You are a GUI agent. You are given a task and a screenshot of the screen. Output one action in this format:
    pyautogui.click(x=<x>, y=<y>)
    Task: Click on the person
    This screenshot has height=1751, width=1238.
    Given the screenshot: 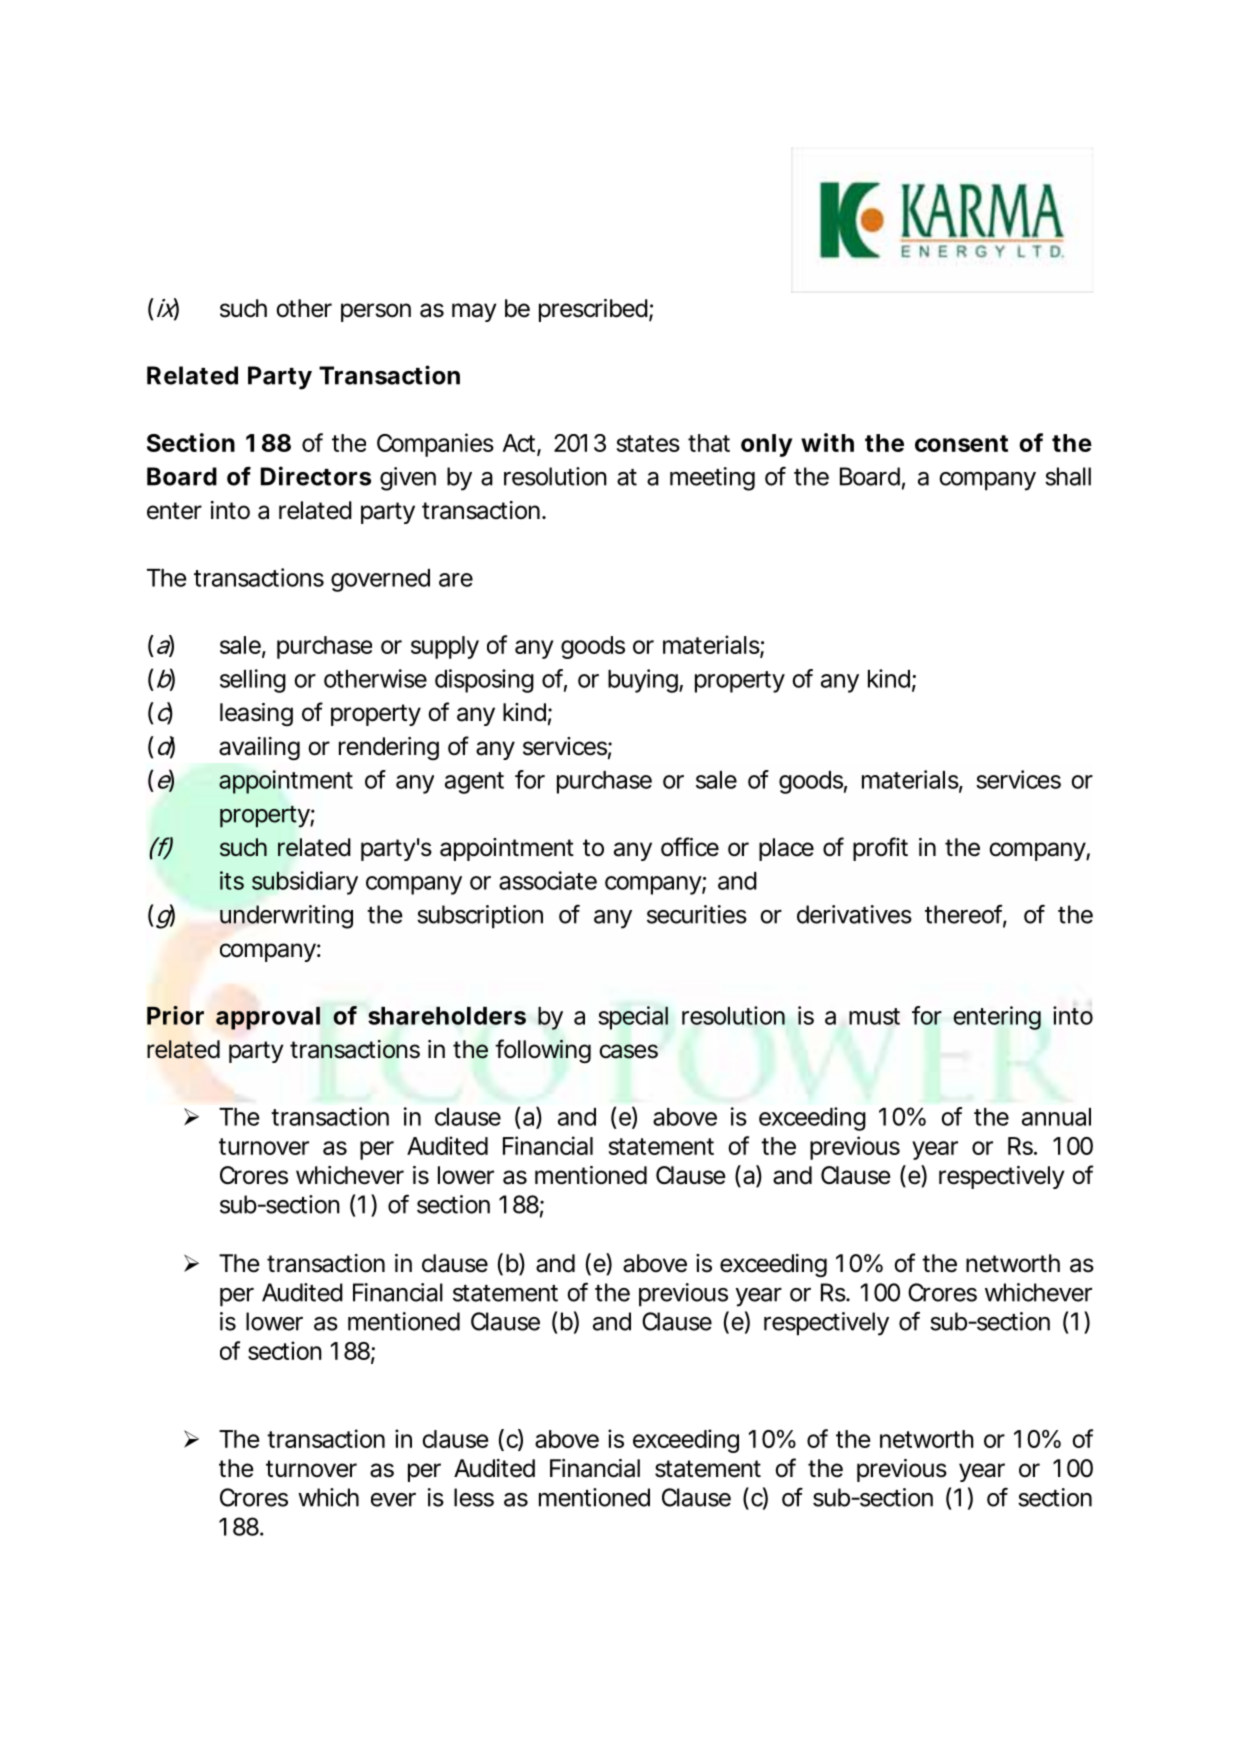 What is the action you would take?
    pyautogui.click(x=376, y=312)
